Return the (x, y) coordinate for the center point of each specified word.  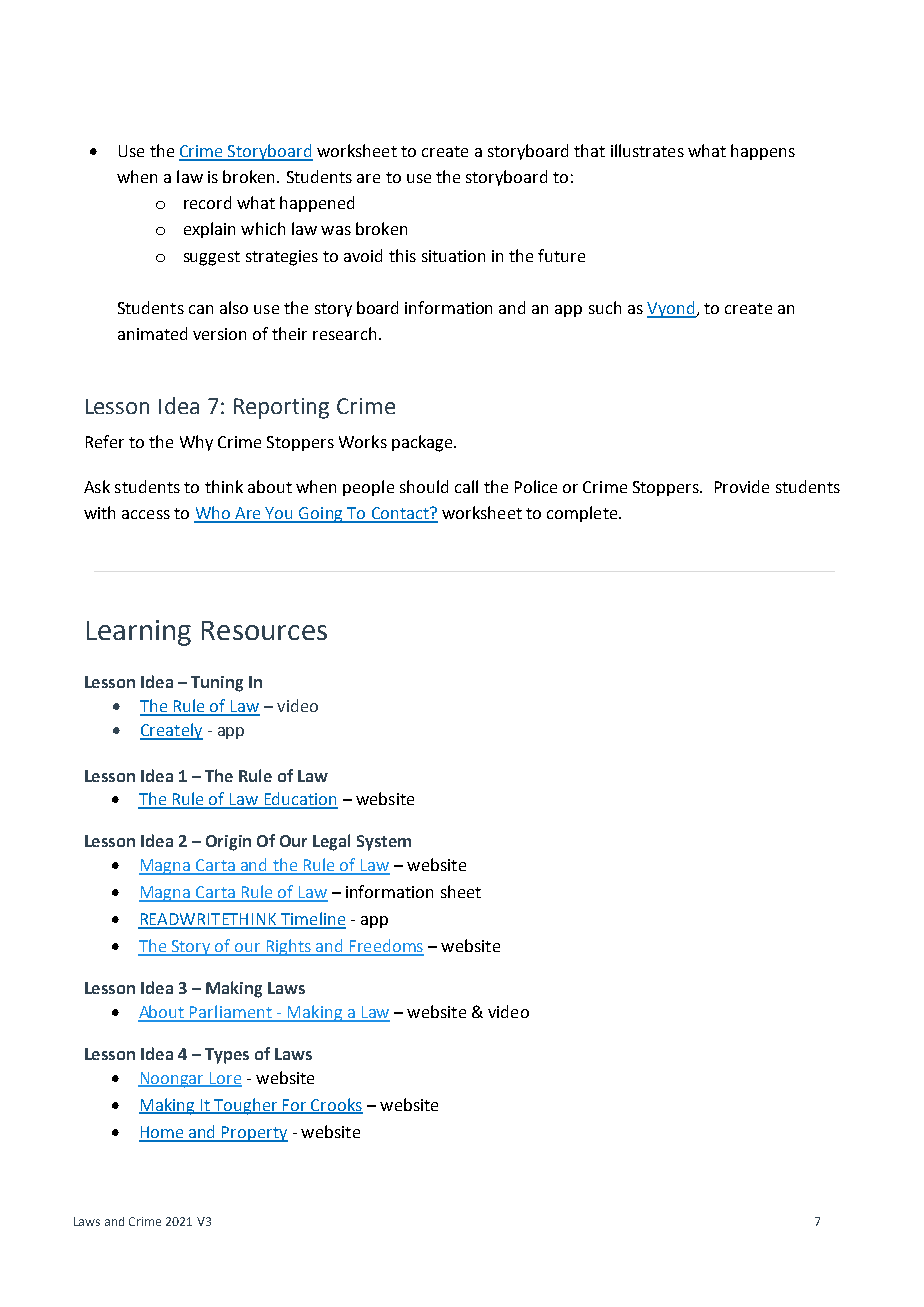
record (207, 202)
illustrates (647, 150)
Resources (264, 630)
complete (583, 514)
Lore (225, 1079)
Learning (139, 633)
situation (453, 256)
